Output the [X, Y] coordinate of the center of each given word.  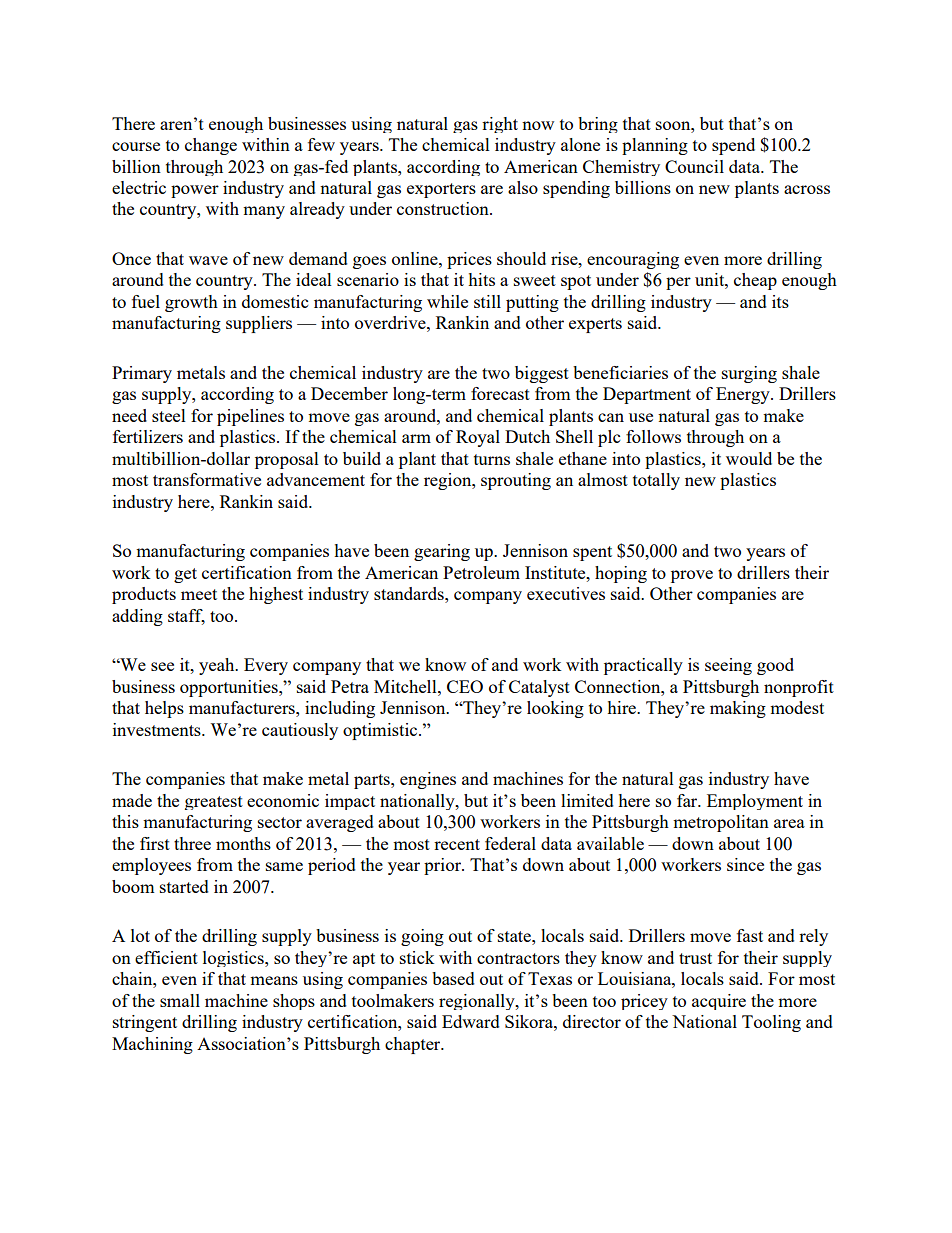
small [180, 1000]
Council [694, 166]
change [211, 146]
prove [692, 576]
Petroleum [481, 572]
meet [199, 594]
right [500, 125]
